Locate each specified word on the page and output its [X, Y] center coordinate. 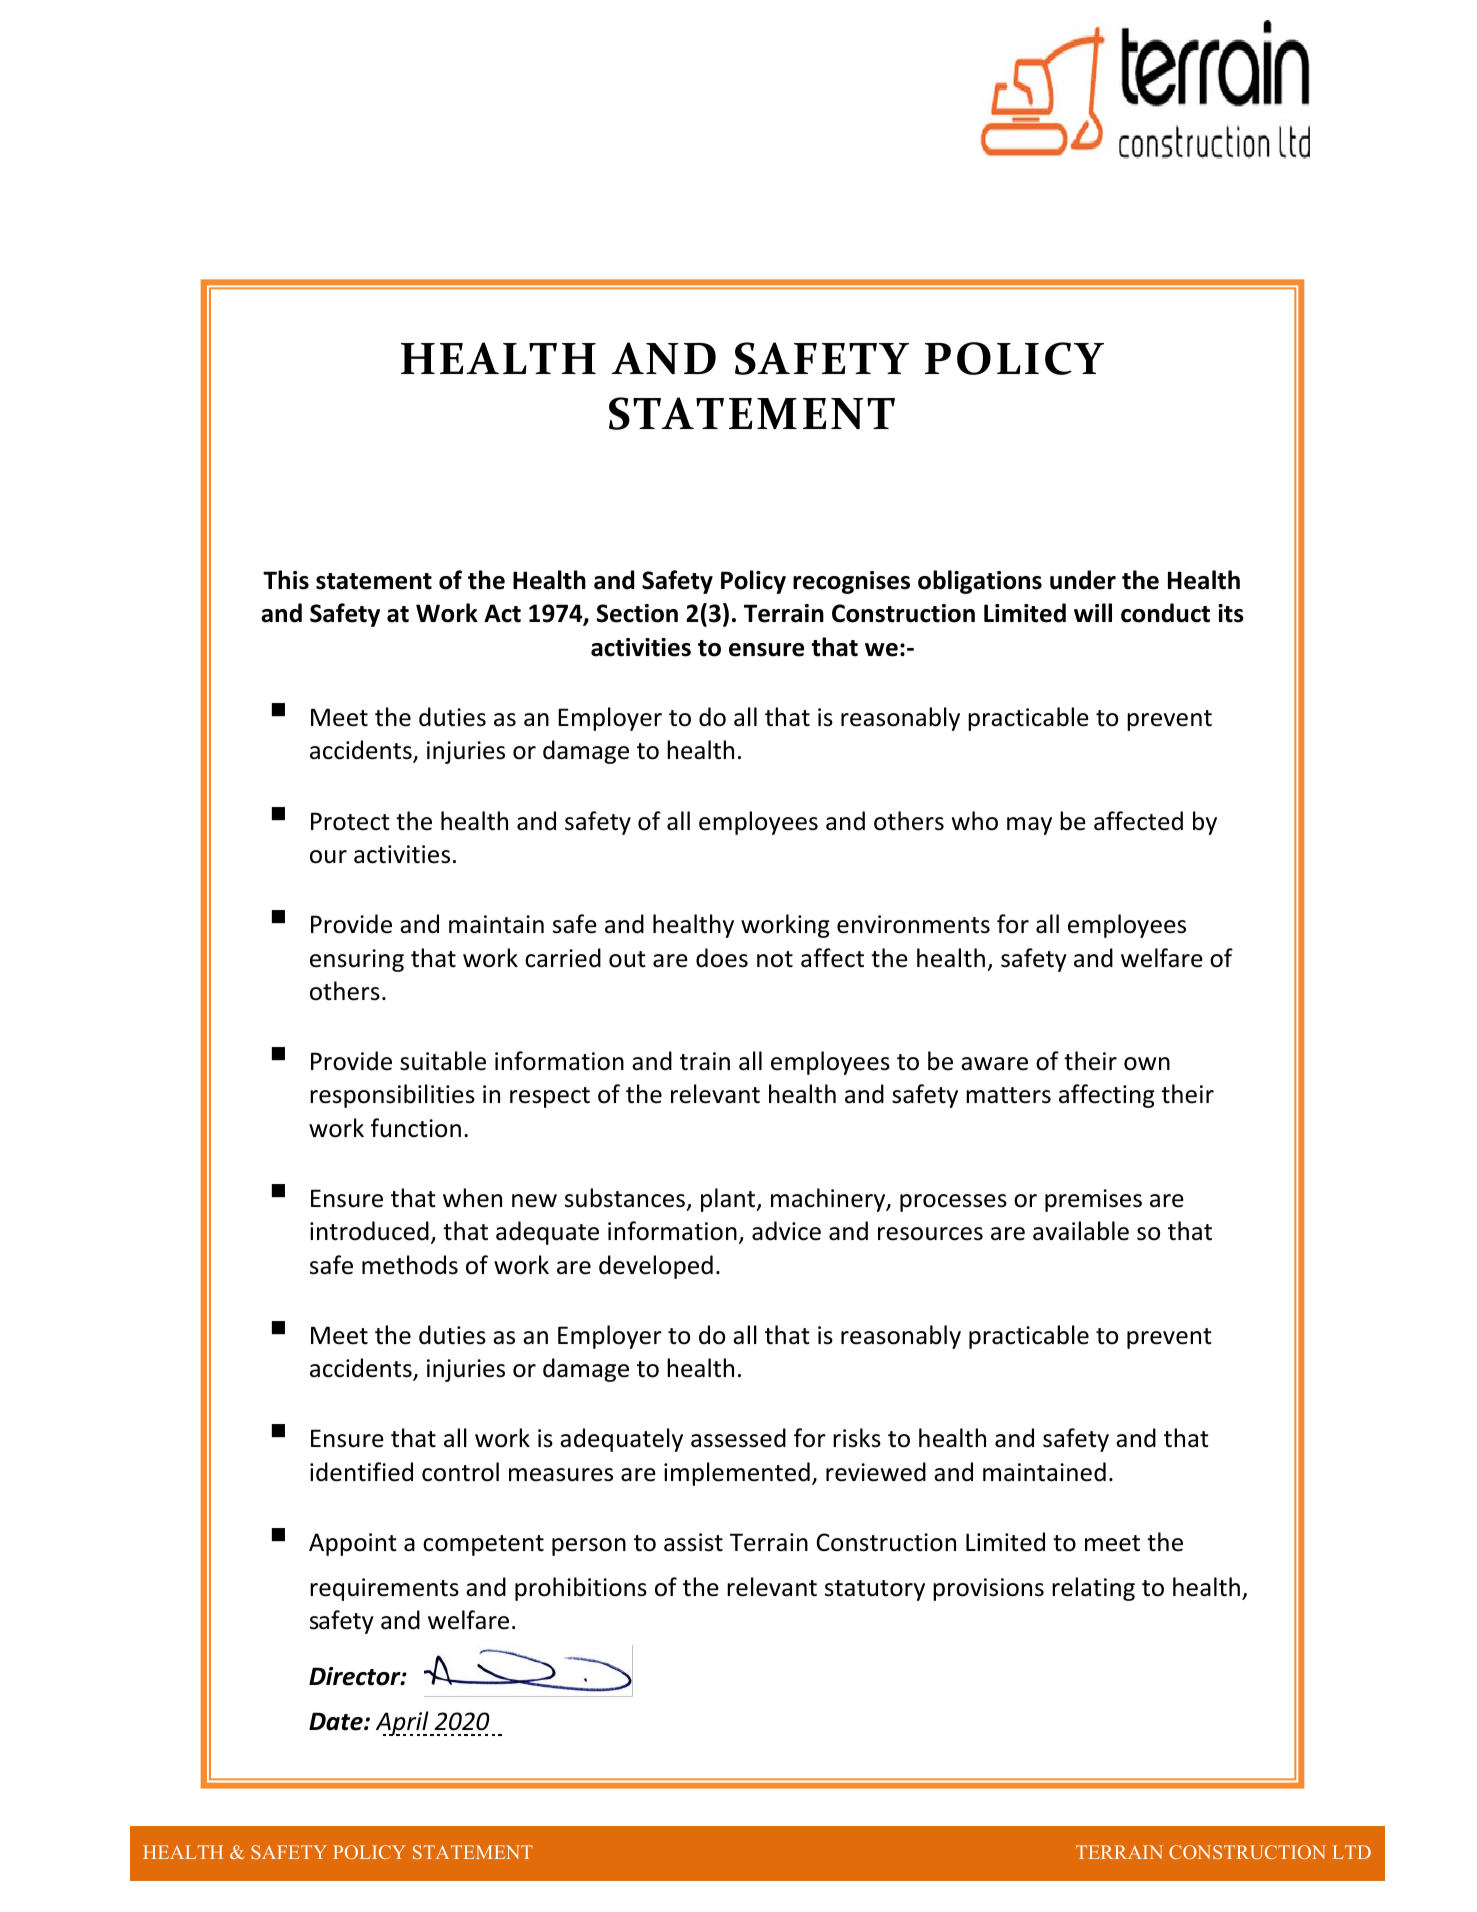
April [403, 1723]
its [1231, 613]
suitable [443, 1061]
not [775, 959]
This [286, 580]
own [1147, 1064]
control [460, 1472]
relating [1093, 1589]
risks [857, 1438]
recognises [851, 582]
